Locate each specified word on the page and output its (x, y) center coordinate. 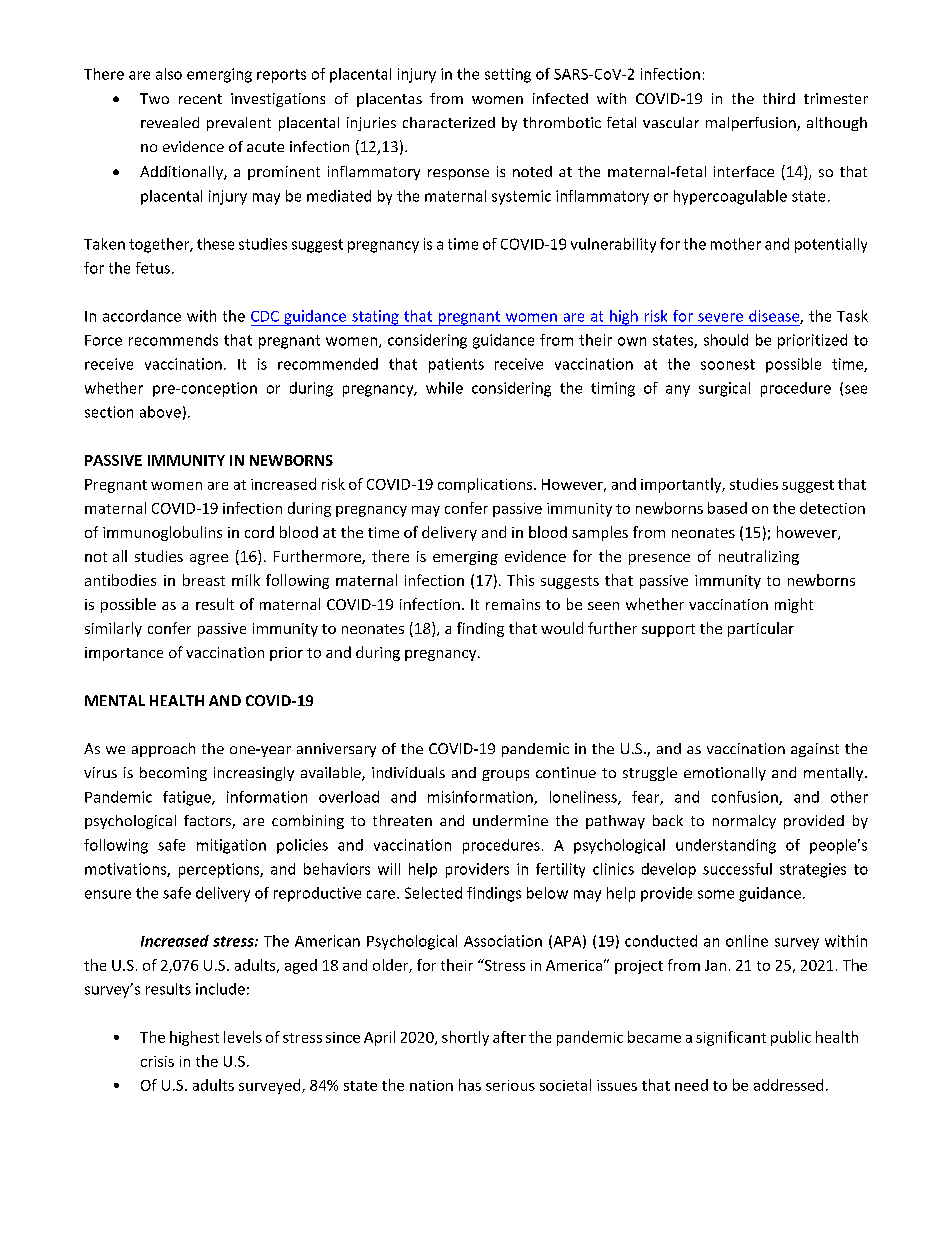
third (779, 98)
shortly (465, 1038)
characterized (449, 122)
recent (200, 99)
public (791, 1038)
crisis (157, 1061)
